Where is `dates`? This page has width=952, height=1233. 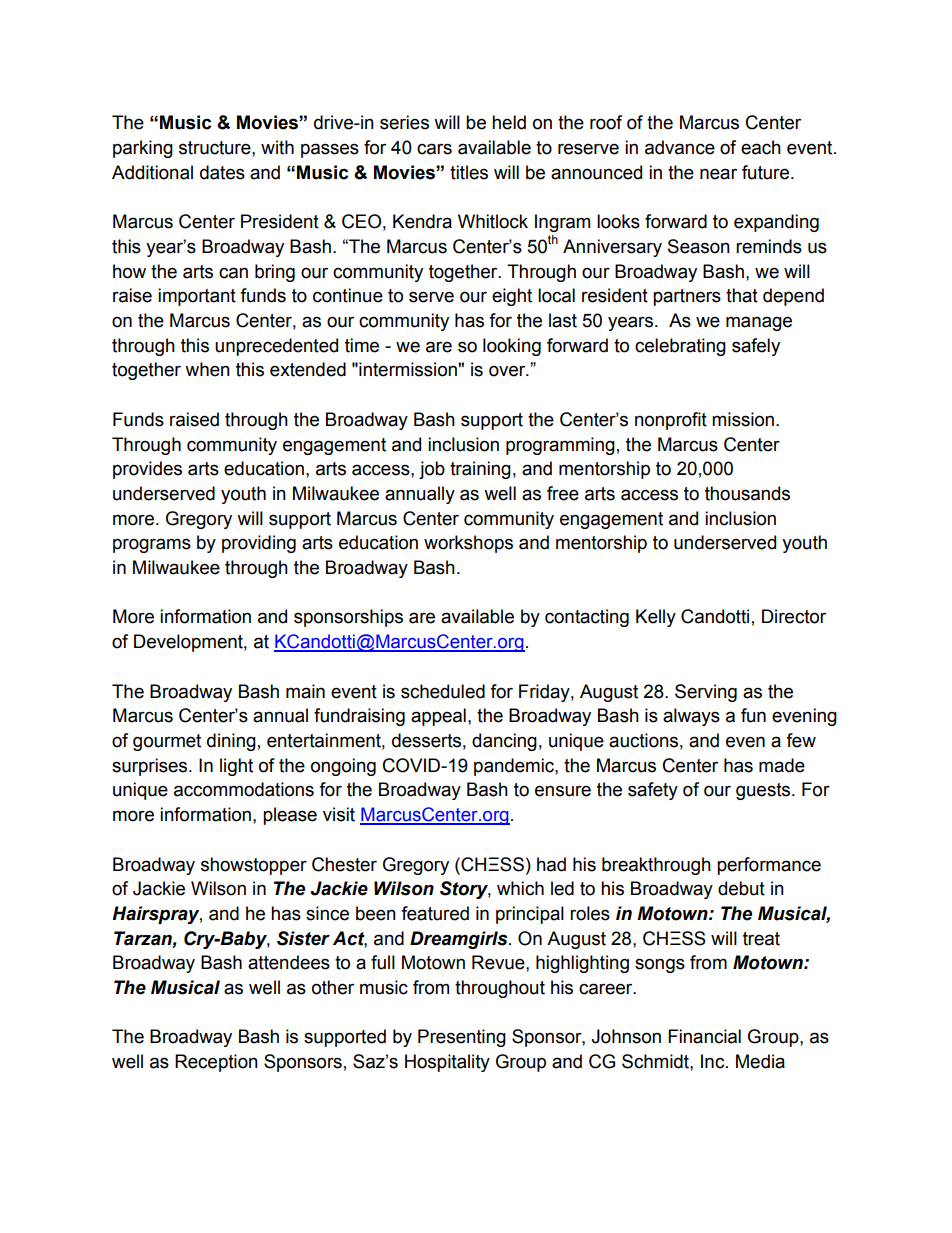 dates is located at coordinates (222, 172).
